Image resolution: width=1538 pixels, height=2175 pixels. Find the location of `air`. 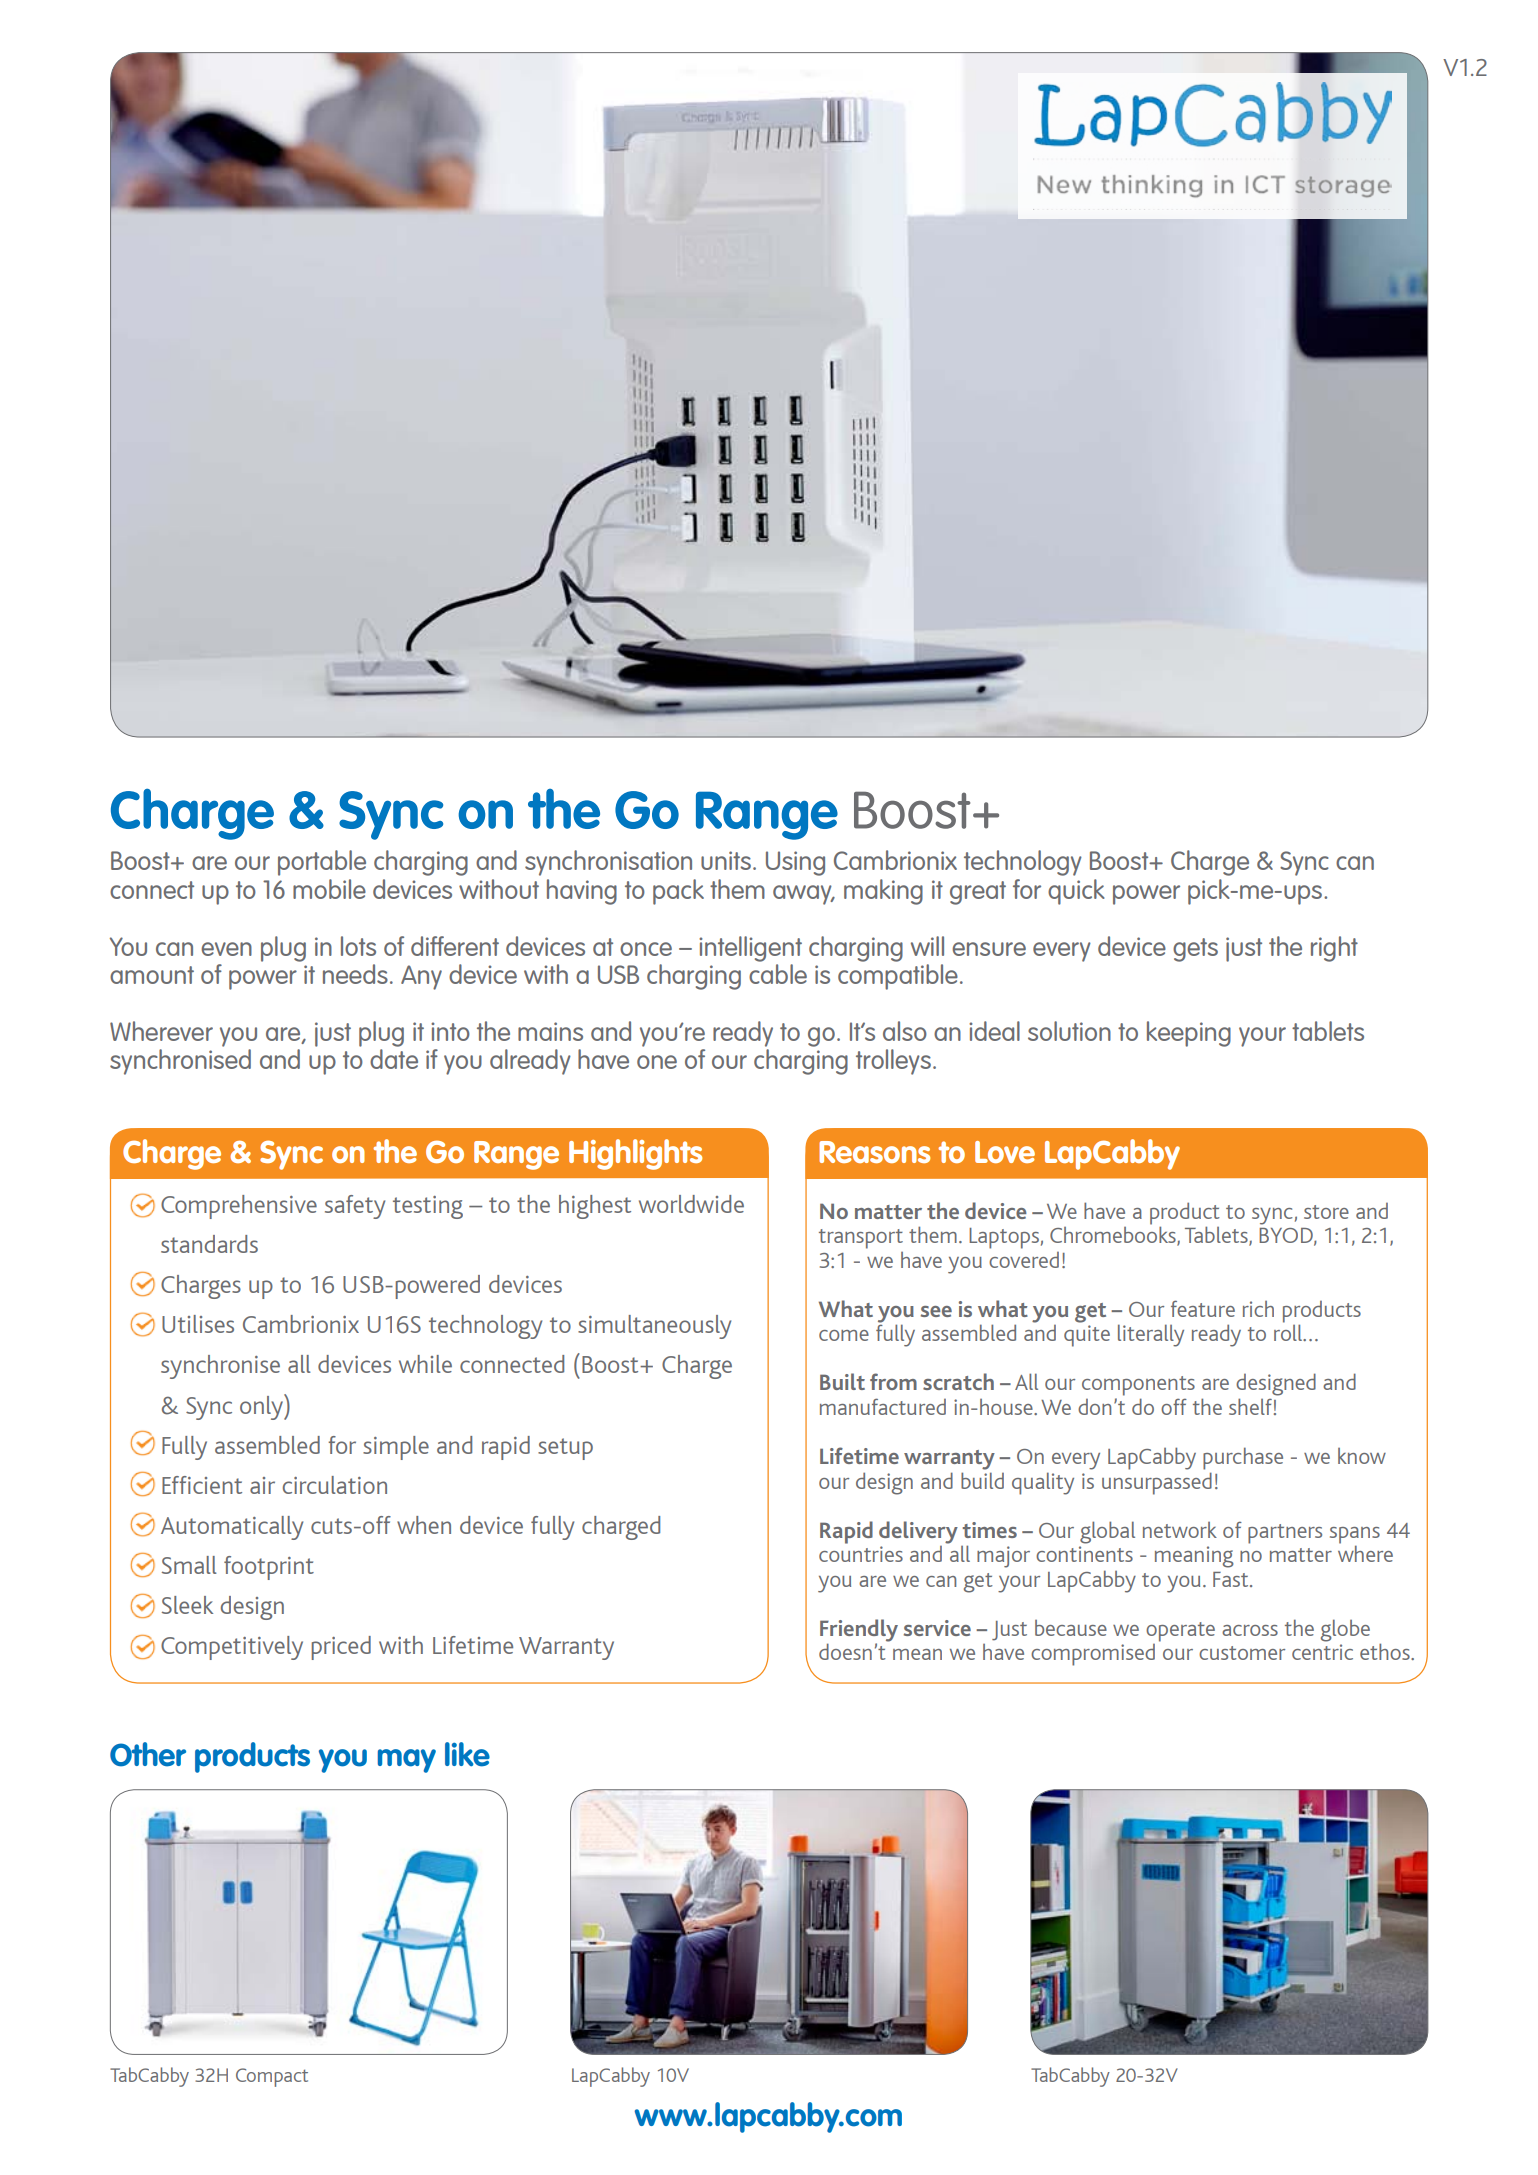

air is located at coordinates (262, 1485).
